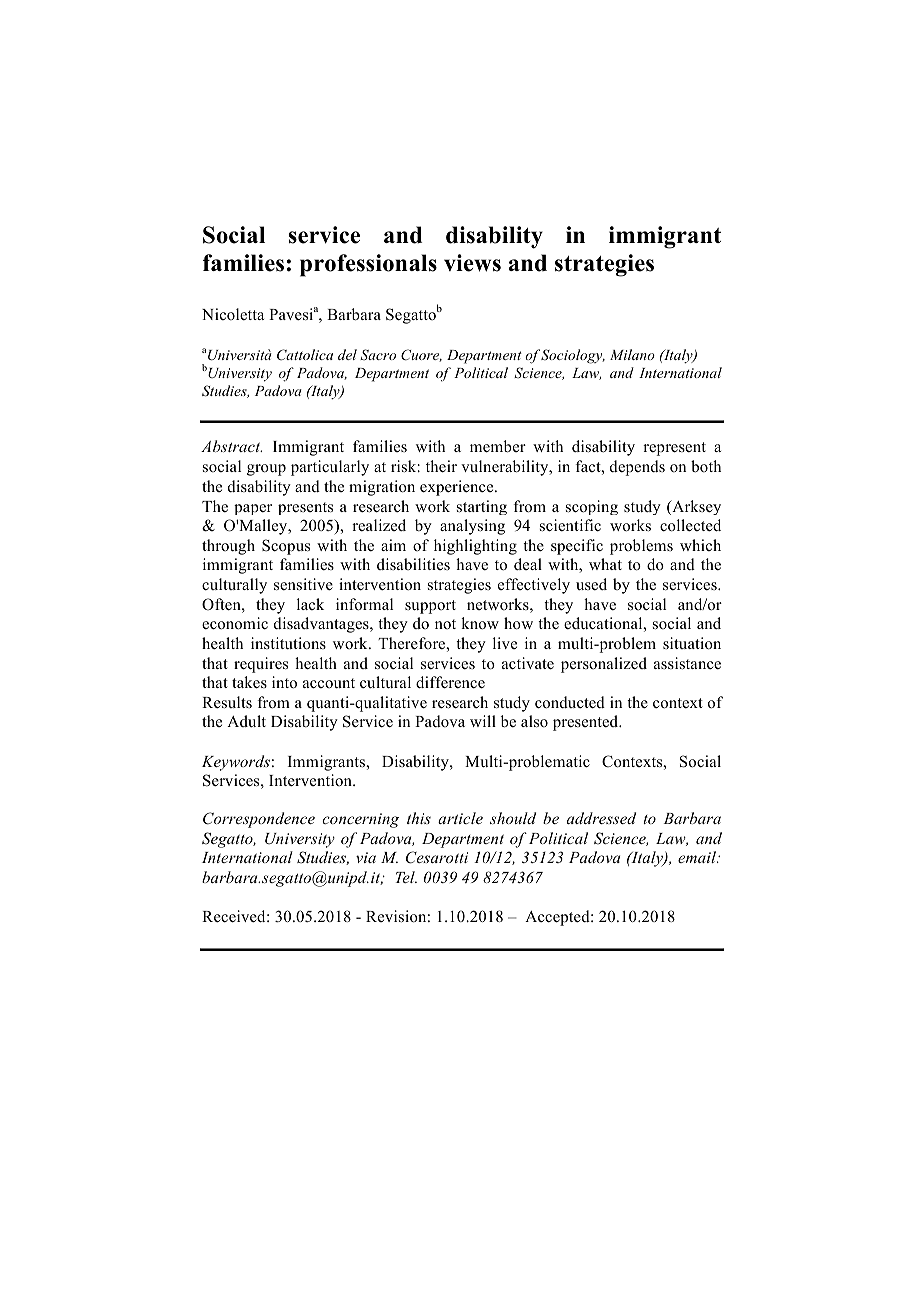 The width and height of the screenshot is (924, 1308). I want to click on views, so click(472, 263).
